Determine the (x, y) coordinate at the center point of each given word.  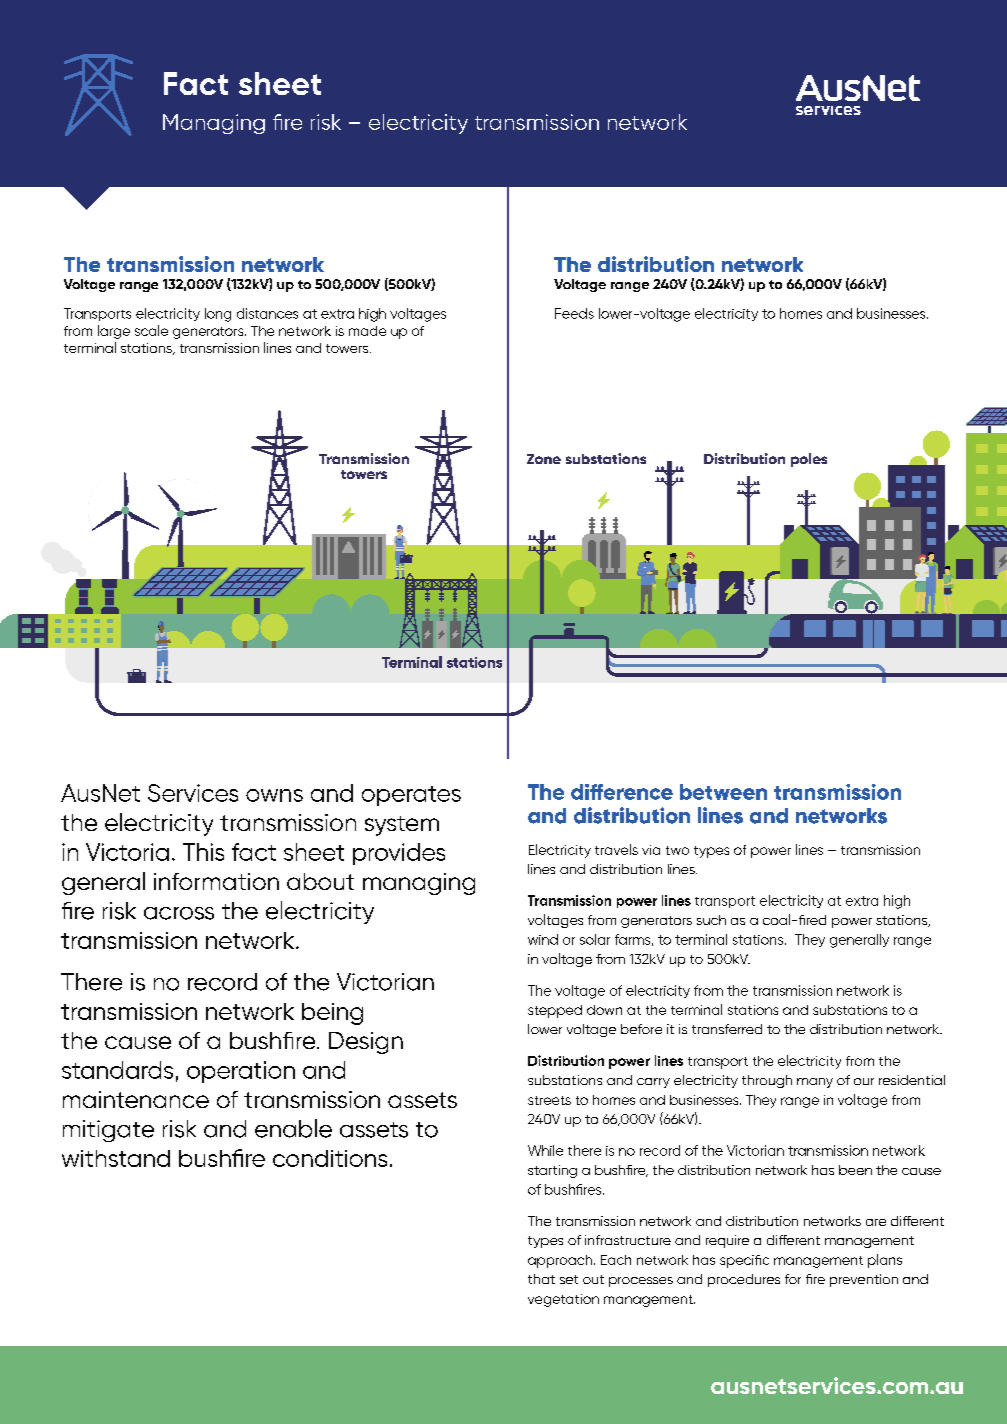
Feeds (574, 313)
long (218, 315)
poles (809, 460)
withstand (116, 1158)
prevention (864, 1280)
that (541, 1279)
